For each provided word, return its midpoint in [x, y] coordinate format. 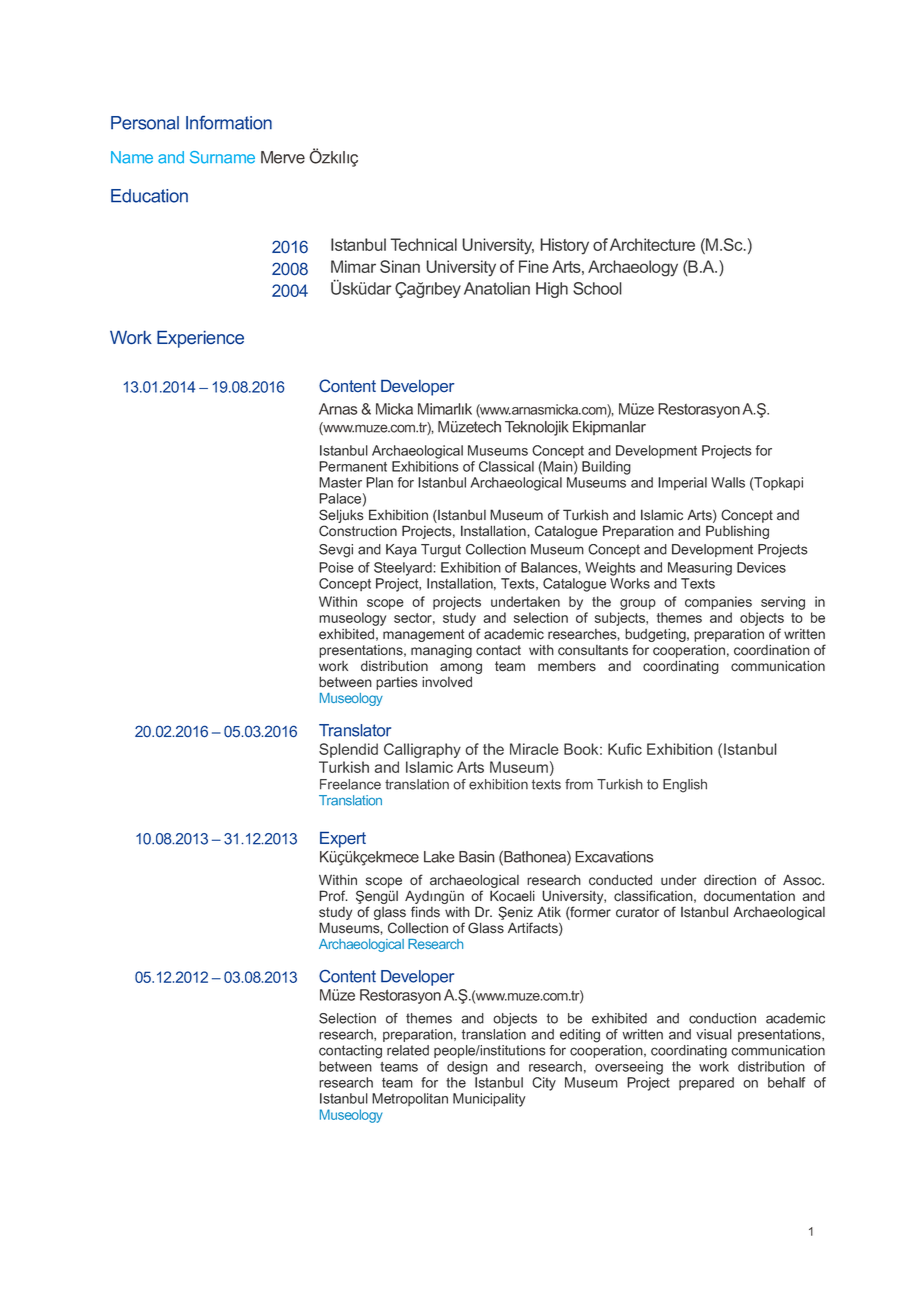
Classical [506, 466]
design [467, 1068]
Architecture [652, 244]
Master [340, 482]
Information [229, 123]
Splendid [348, 750]
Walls [728, 482]
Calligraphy [422, 750]
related [408, 1050]
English [685, 786]
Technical [423, 244]
